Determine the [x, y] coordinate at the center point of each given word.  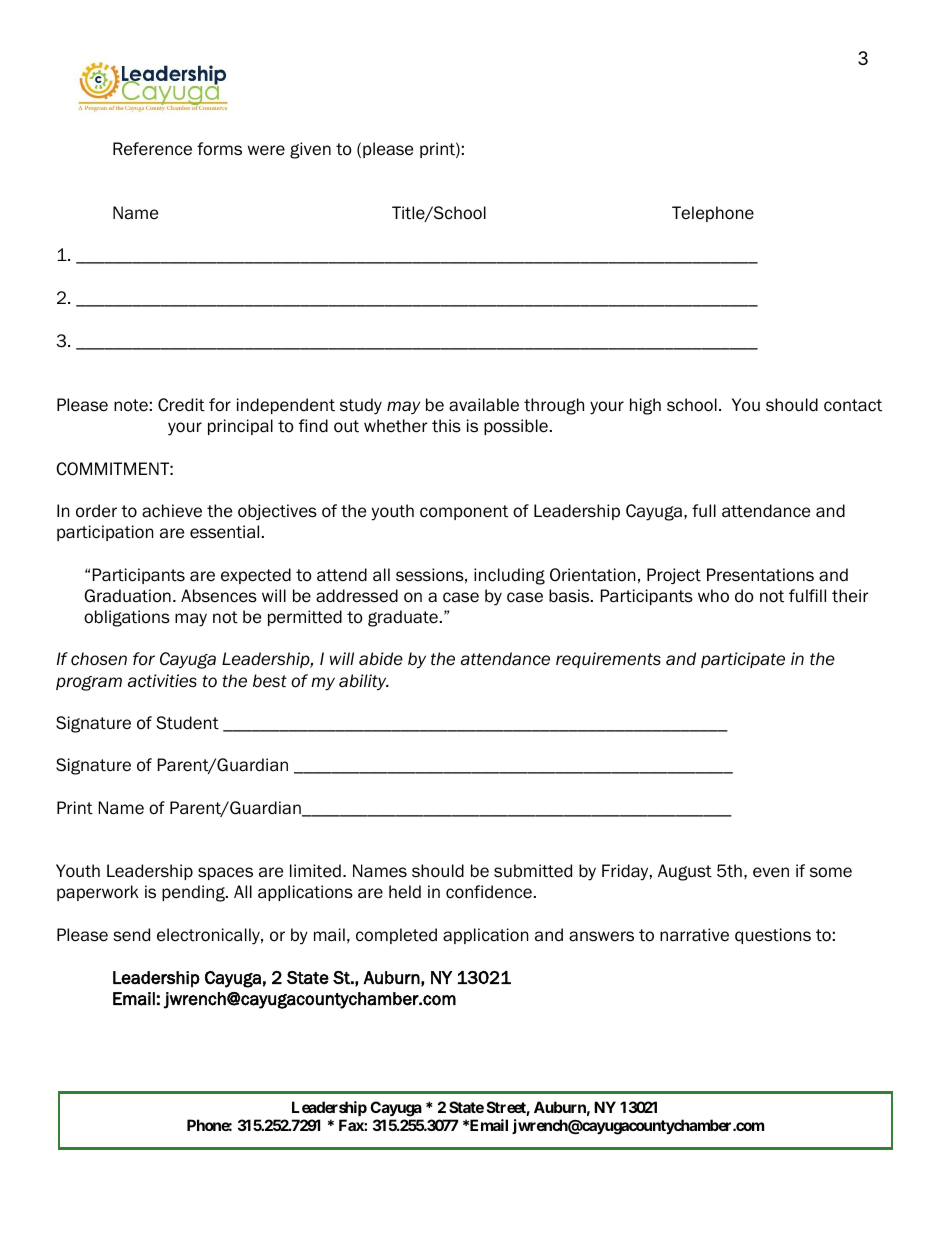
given [310, 150]
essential [224, 532]
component [464, 512]
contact [853, 405]
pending [194, 893]
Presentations [760, 575]
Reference [152, 149]
